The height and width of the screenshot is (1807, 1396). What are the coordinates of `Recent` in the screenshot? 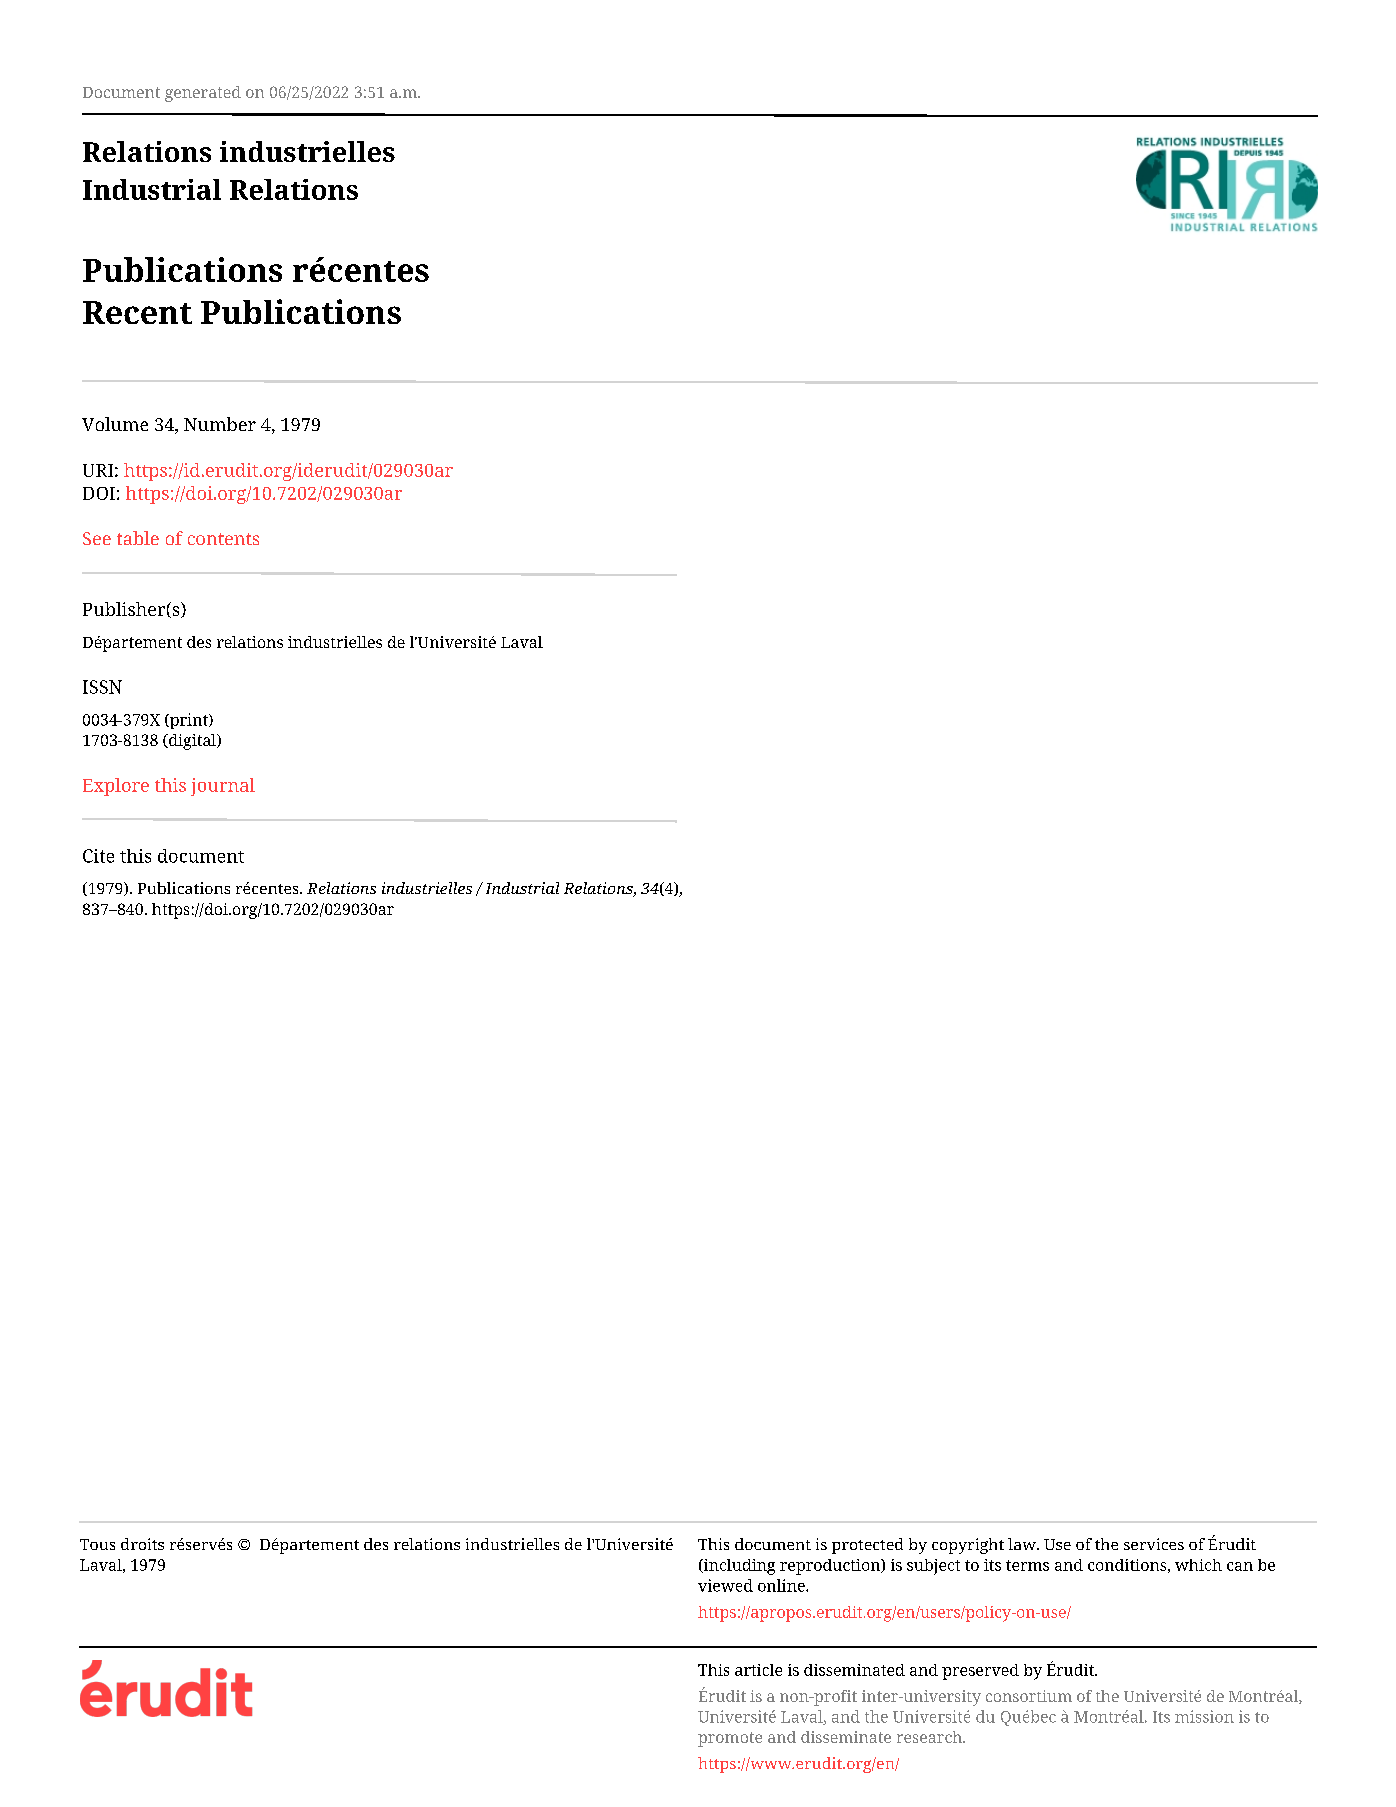 It's located at (137, 312).
